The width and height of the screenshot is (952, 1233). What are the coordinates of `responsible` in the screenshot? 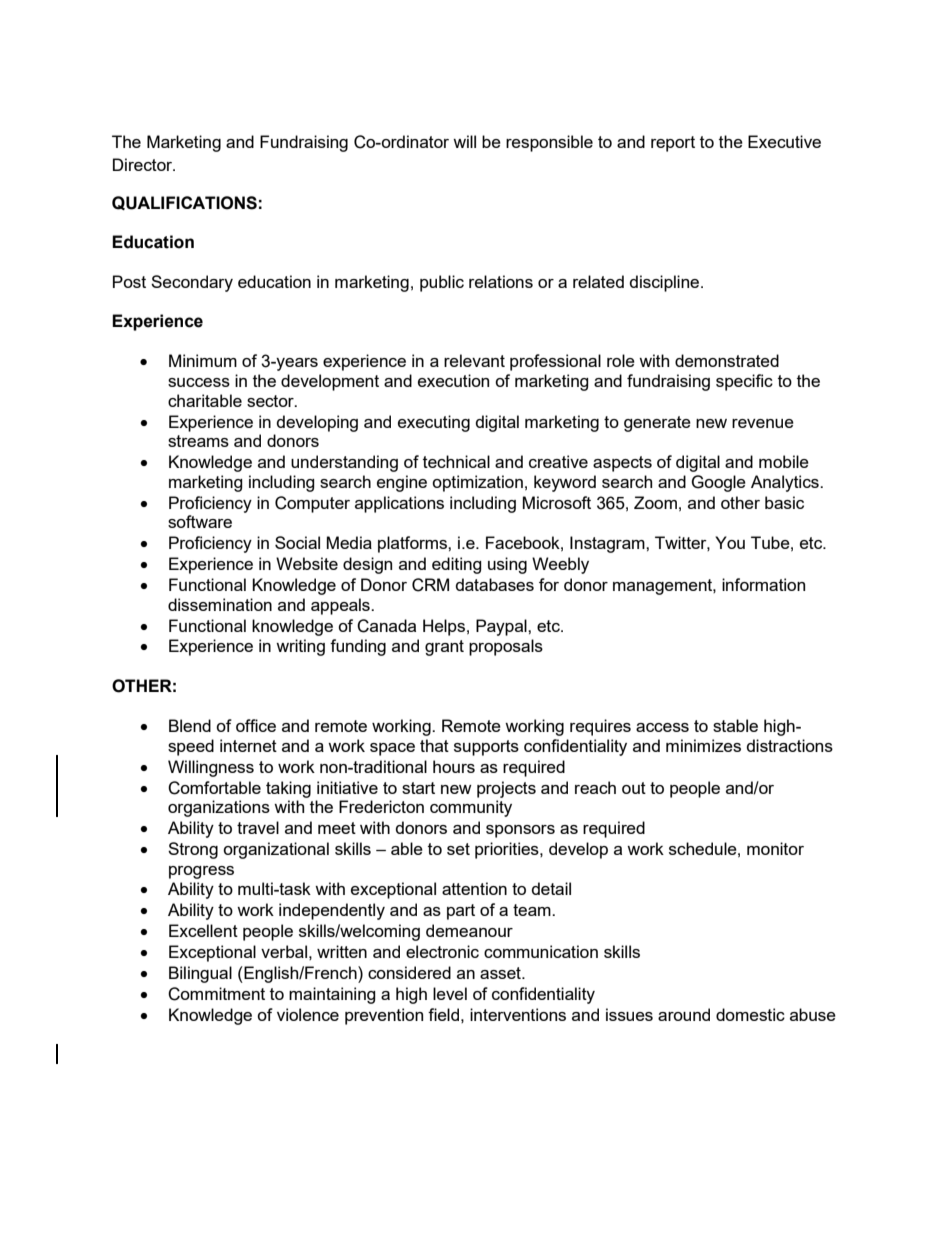 It's located at (549, 143).
